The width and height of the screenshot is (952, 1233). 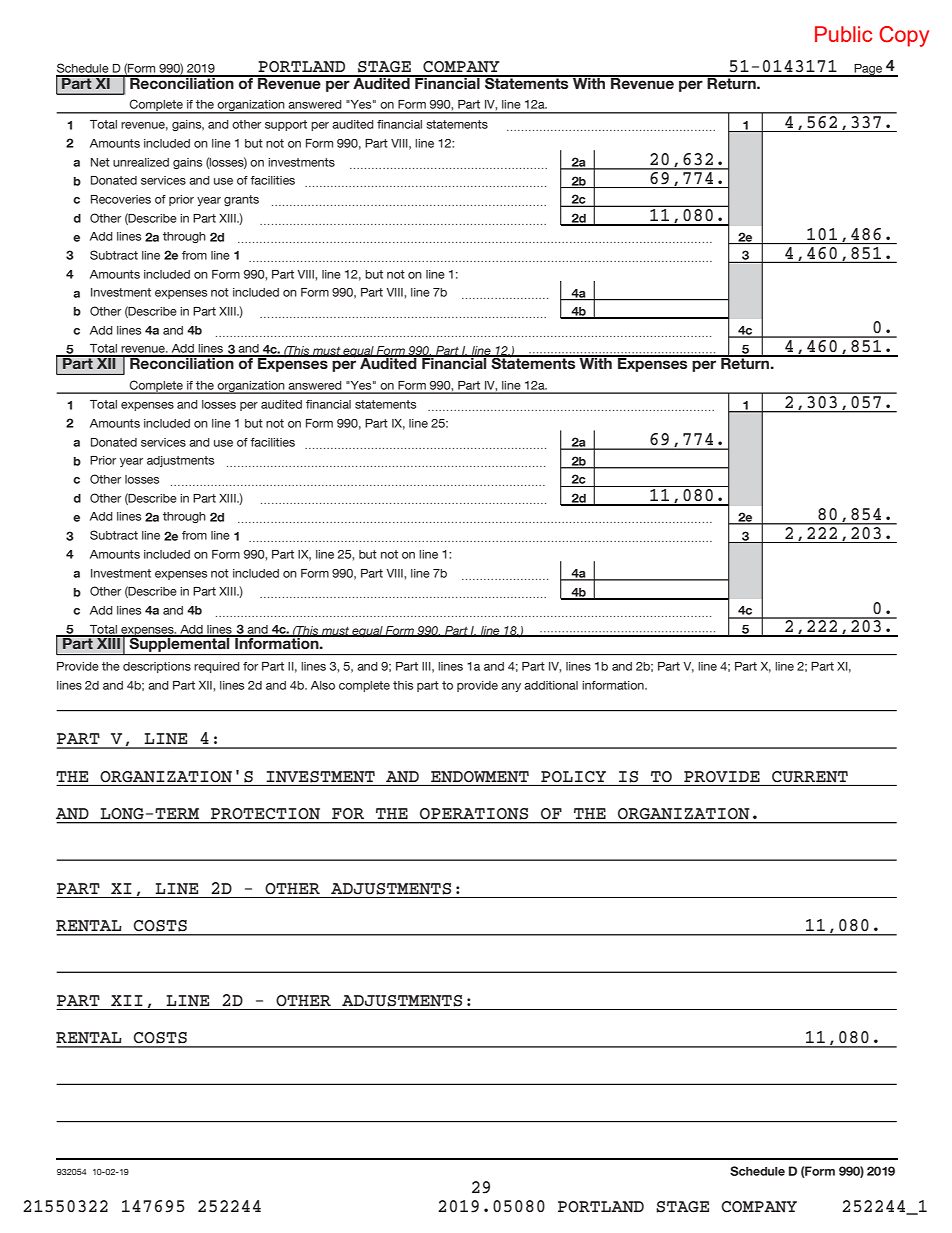 What do you see at coordinates (843, 34) in the screenshot?
I see `Public` at bounding box center [843, 34].
